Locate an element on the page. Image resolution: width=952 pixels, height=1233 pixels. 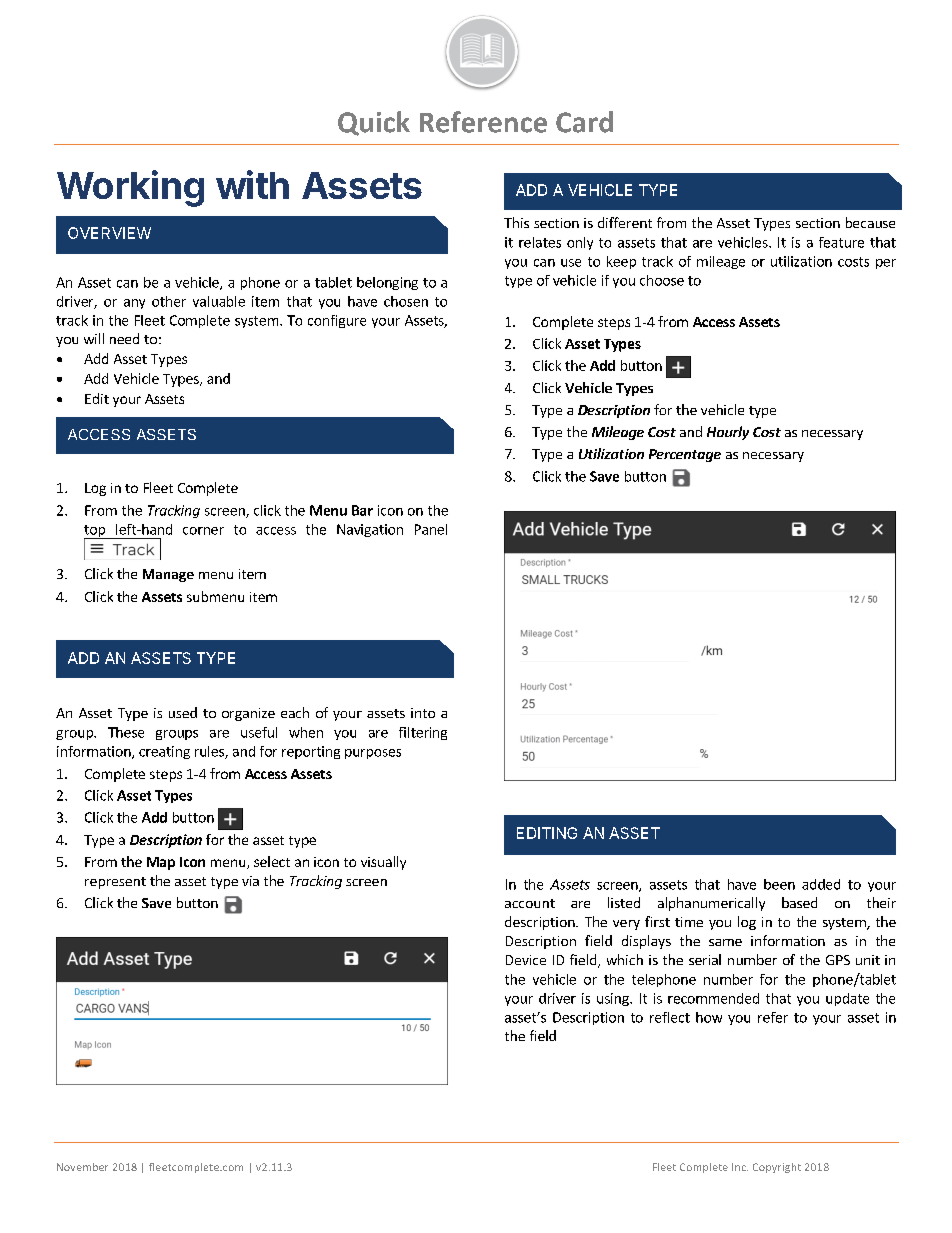
used is located at coordinates (183, 712).
